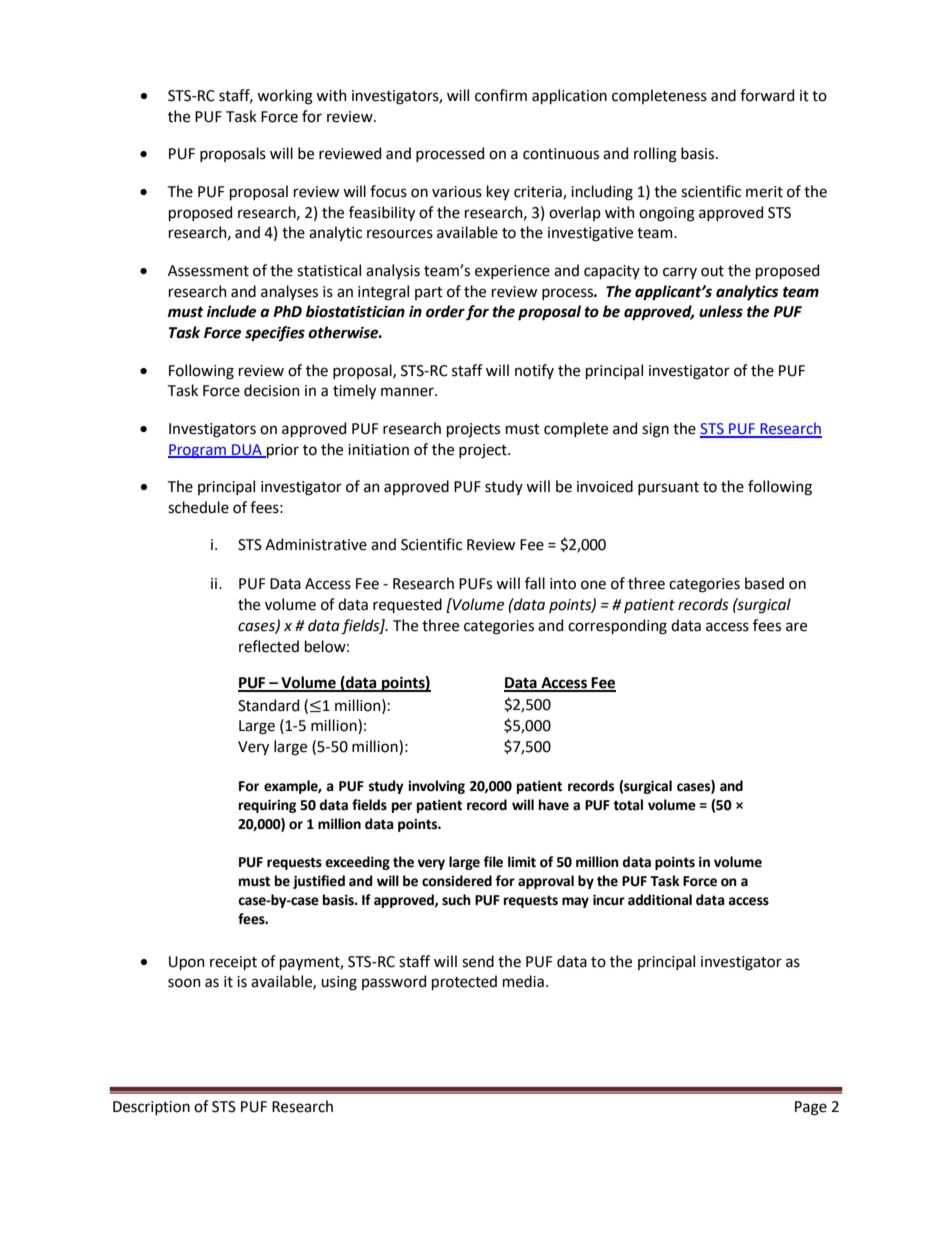 This screenshot has width=952, height=1233. Describe the element at coordinates (269, 646) in the screenshot. I see `reflected` at that location.
